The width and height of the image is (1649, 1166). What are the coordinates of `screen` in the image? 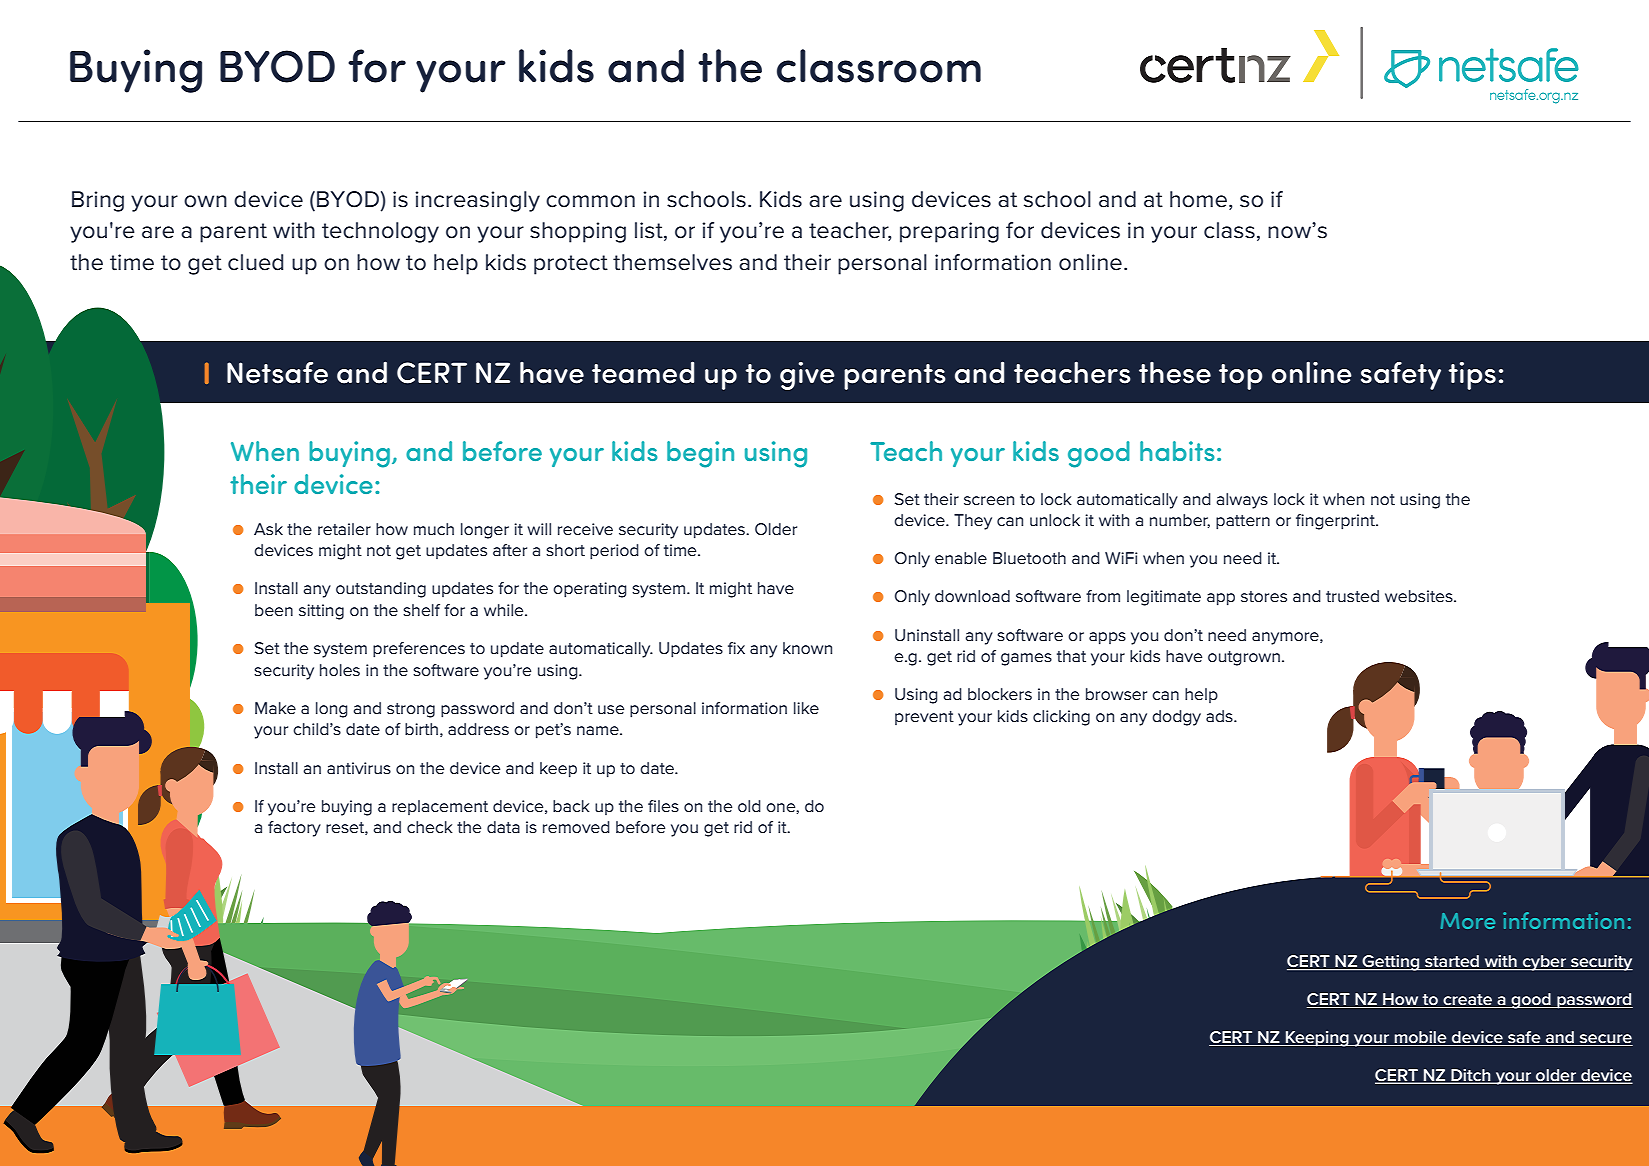 It's located at (989, 500).
